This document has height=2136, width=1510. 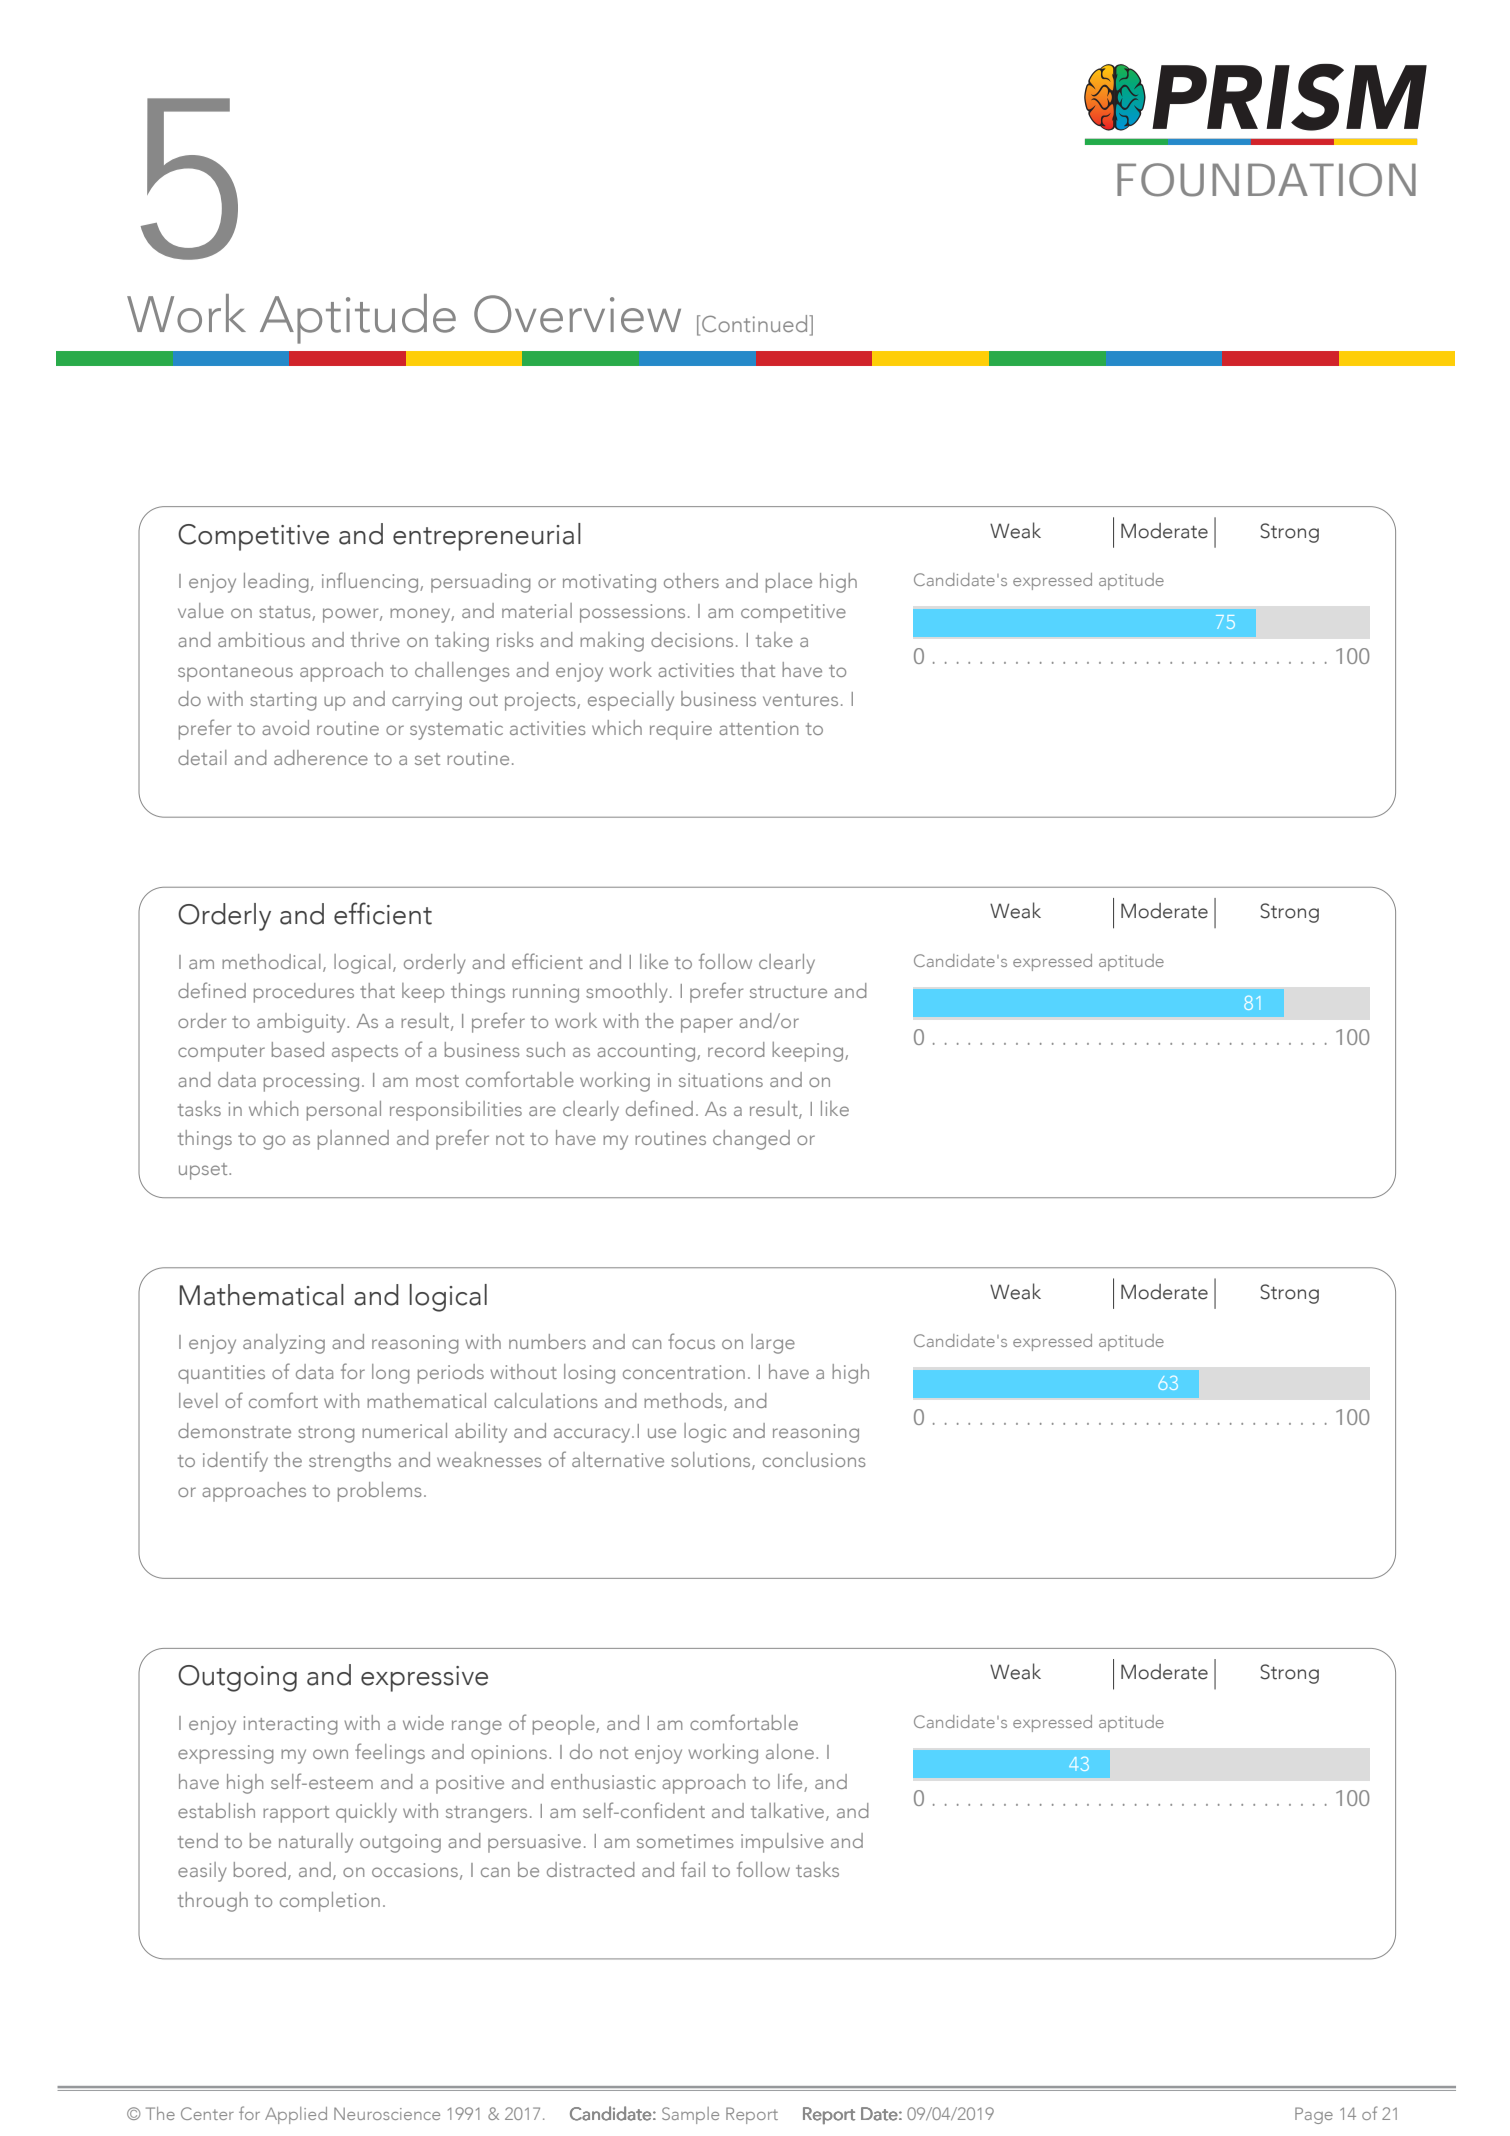 I want to click on Page, so click(x=1314, y=2115).
